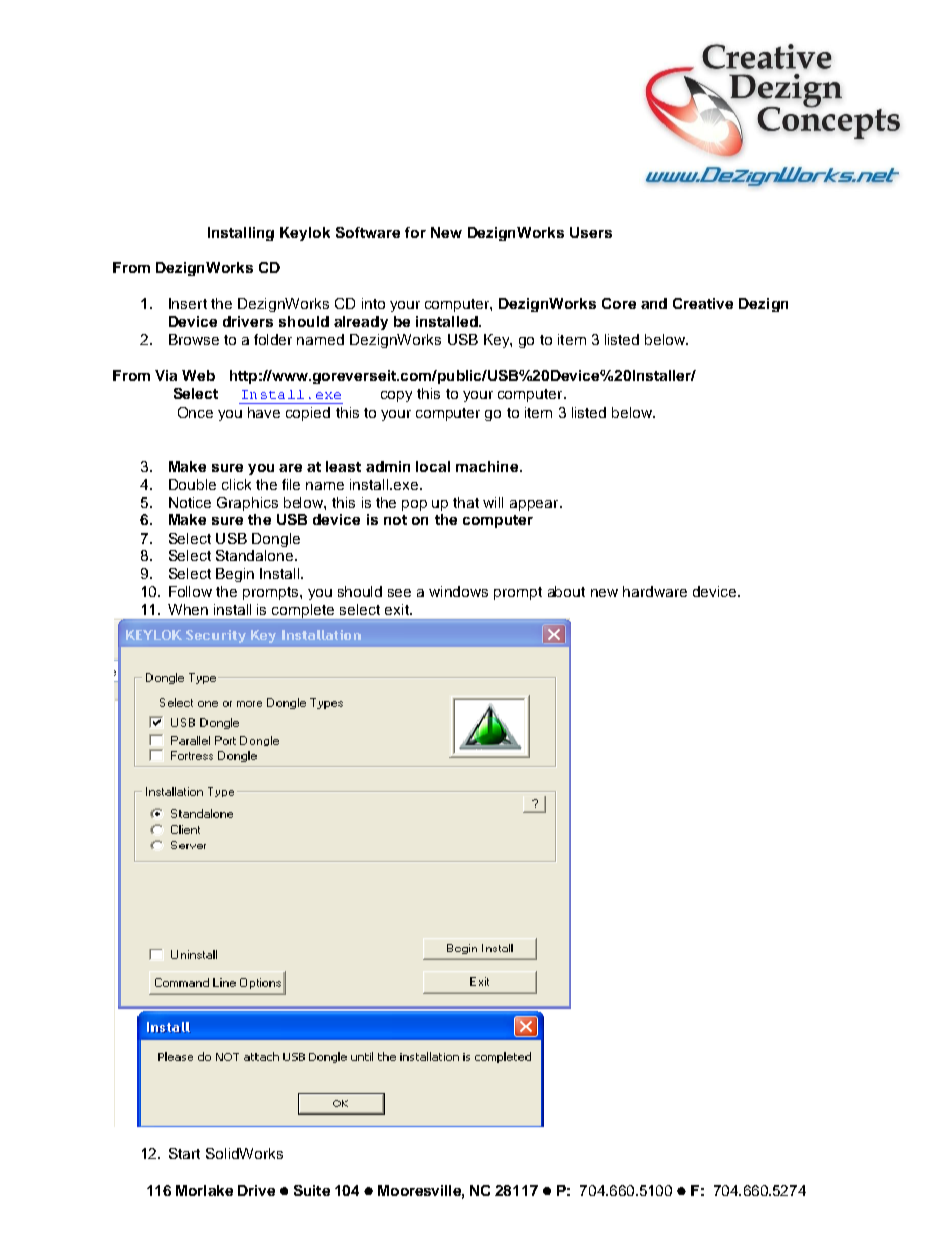 The height and width of the screenshot is (1233, 952). What do you see at coordinates (655, 591) in the screenshot?
I see `hardware` at bounding box center [655, 591].
